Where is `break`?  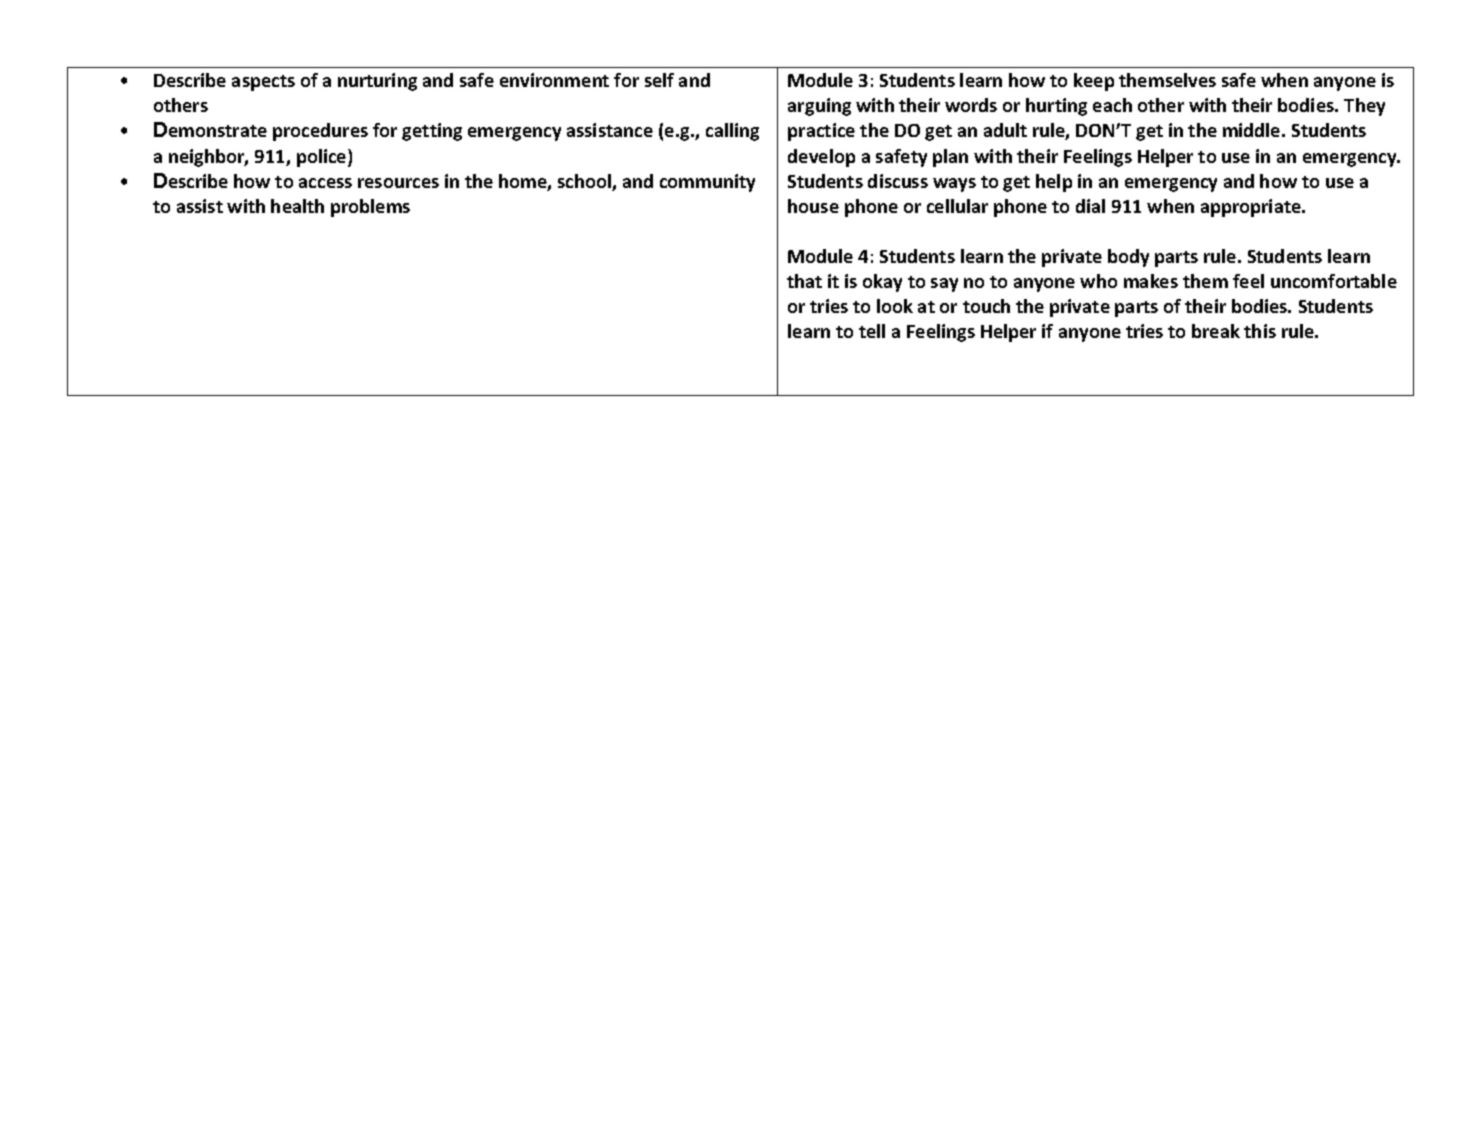 break is located at coordinates (1216, 331).
